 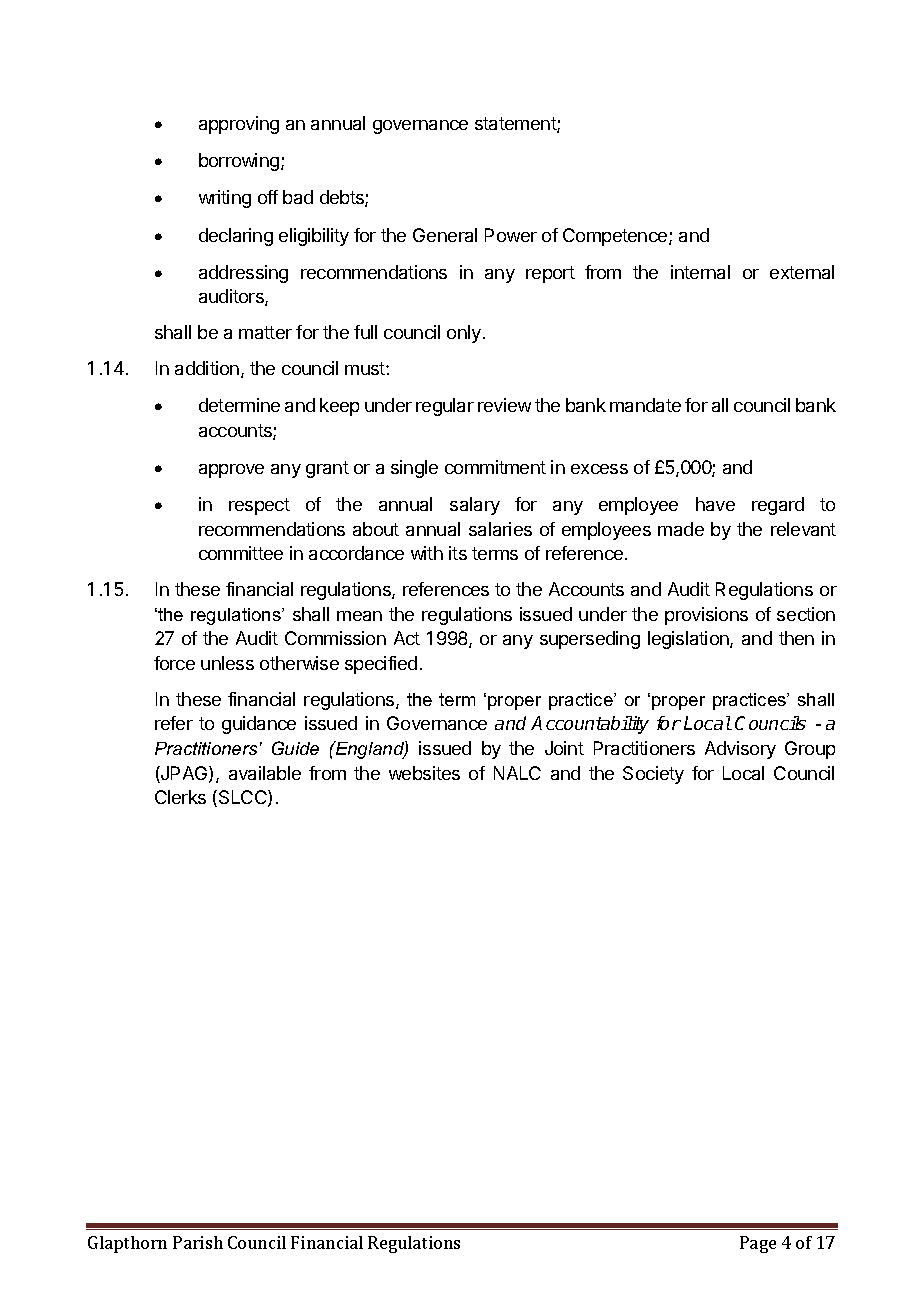 I want to click on statement, so click(x=516, y=125).
